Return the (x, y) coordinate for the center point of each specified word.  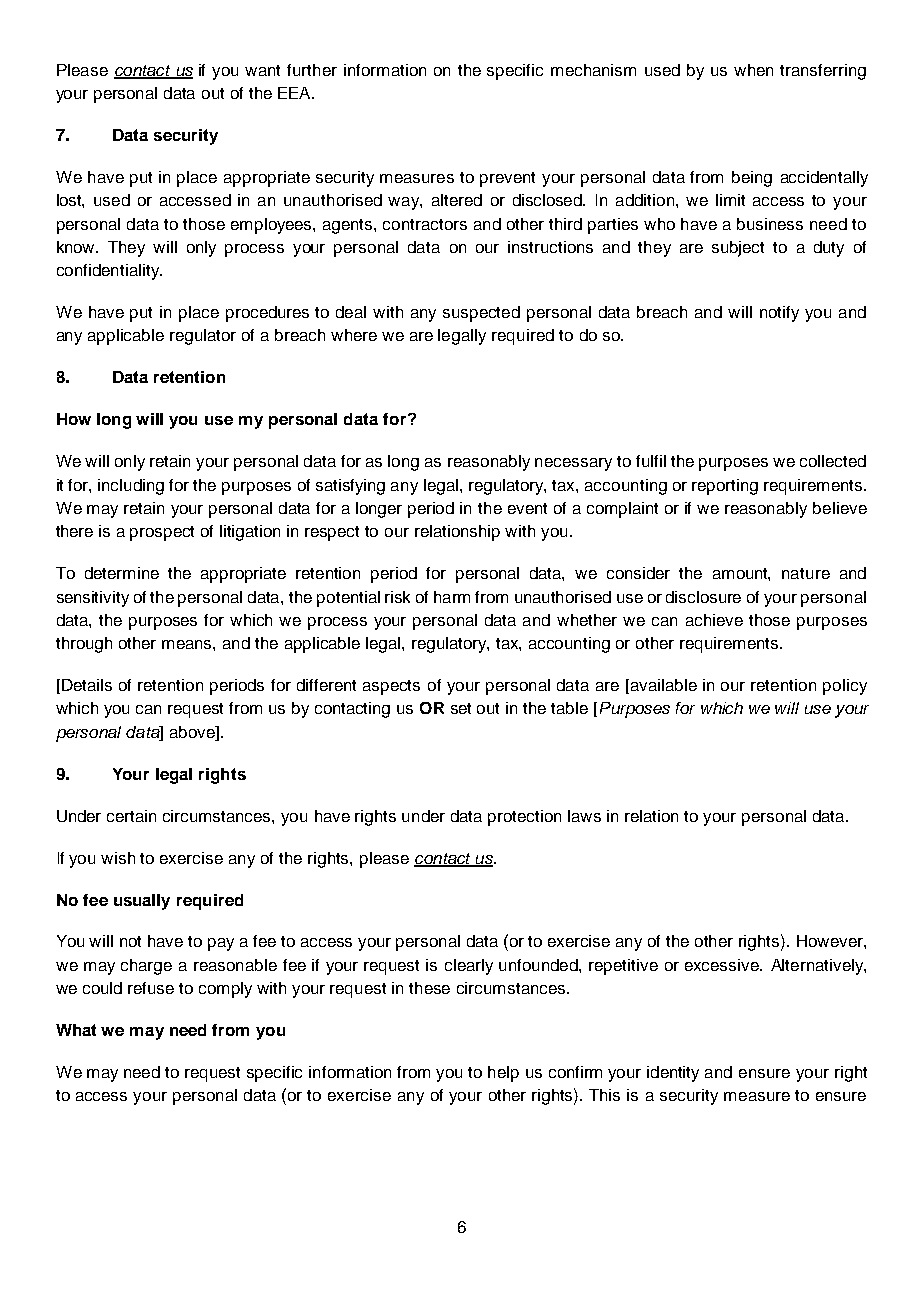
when (753, 70)
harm (452, 597)
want (262, 70)
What (76, 1030)
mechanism (593, 70)
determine (122, 573)
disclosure (703, 597)
